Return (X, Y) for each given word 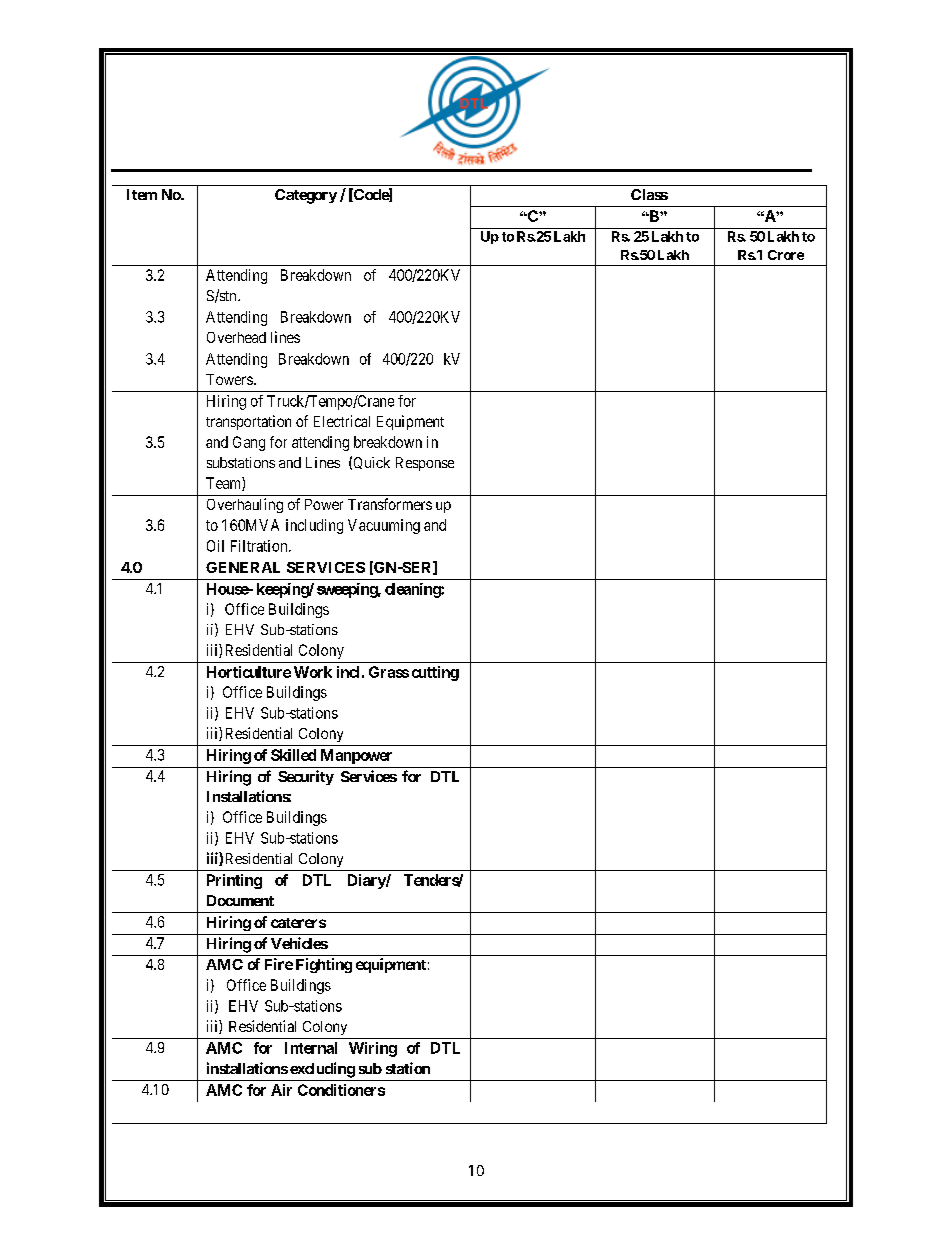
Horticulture (249, 672)
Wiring (373, 1049)
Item (142, 194)
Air (281, 1090)
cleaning (413, 590)
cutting (435, 673)
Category (306, 196)
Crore (786, 255)
